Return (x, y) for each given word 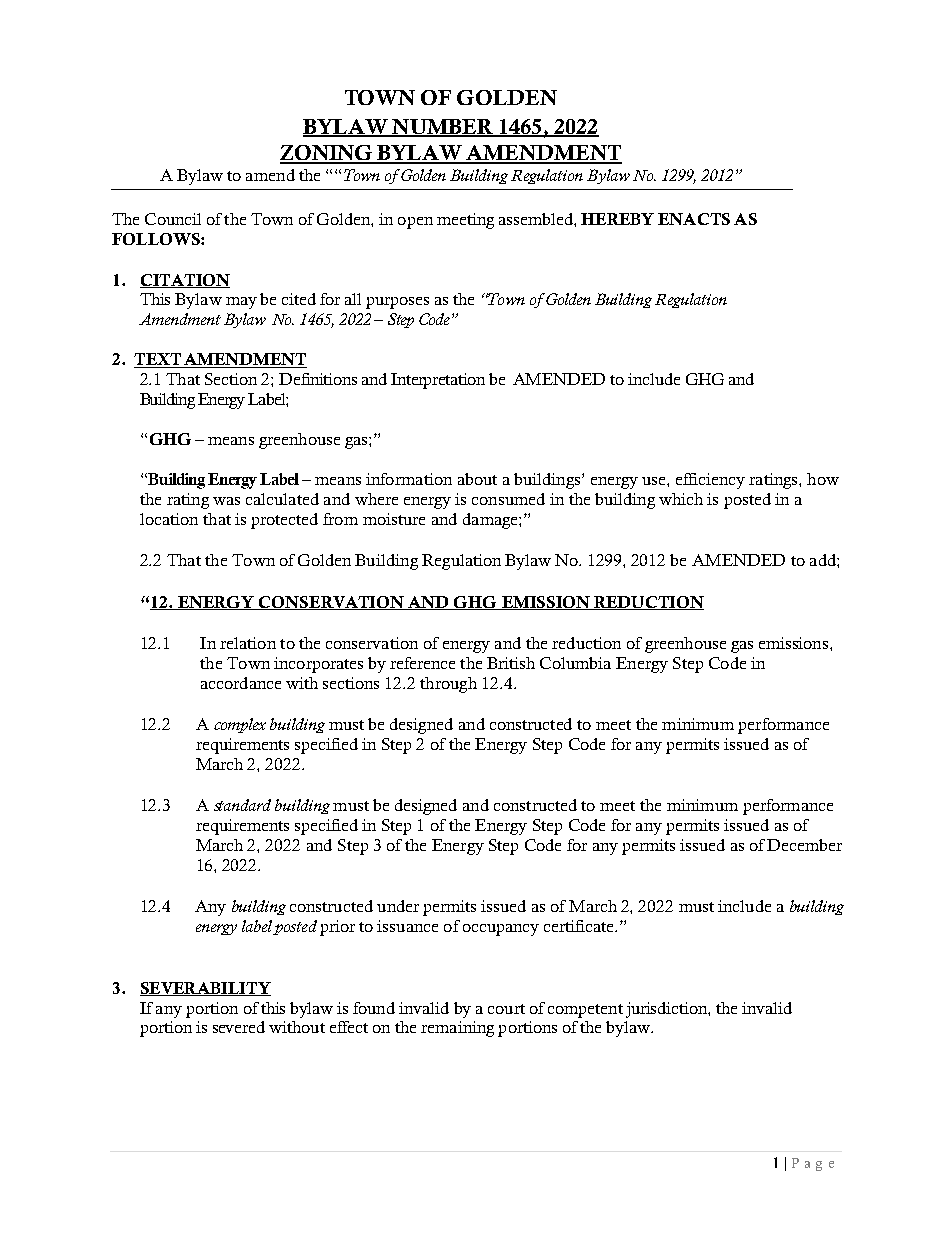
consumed (508, 499)
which (681, 499)
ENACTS (694, 219)
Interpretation (438, 381)
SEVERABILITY (205, 989)
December (804, 845)
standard (242, 805)
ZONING (327, 154)
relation (248, 643)
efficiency (710, 481)
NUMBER (443, 128)
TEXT (158, 360)
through (448, 685)
